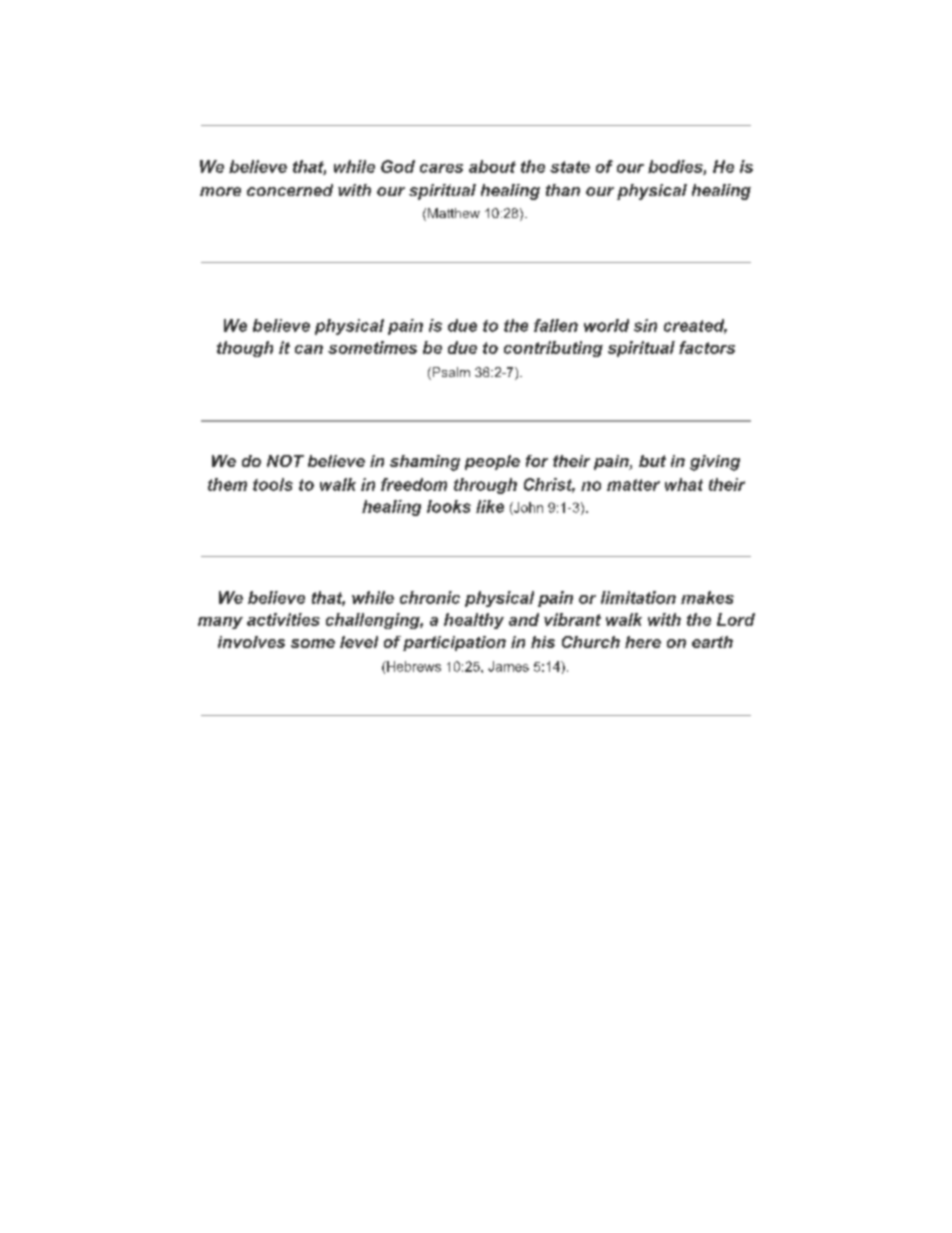 This screenshot has width=952, height=1233. Describe the element at coordinates (454, 643) in the screenshot. I see `participation` at that location.
